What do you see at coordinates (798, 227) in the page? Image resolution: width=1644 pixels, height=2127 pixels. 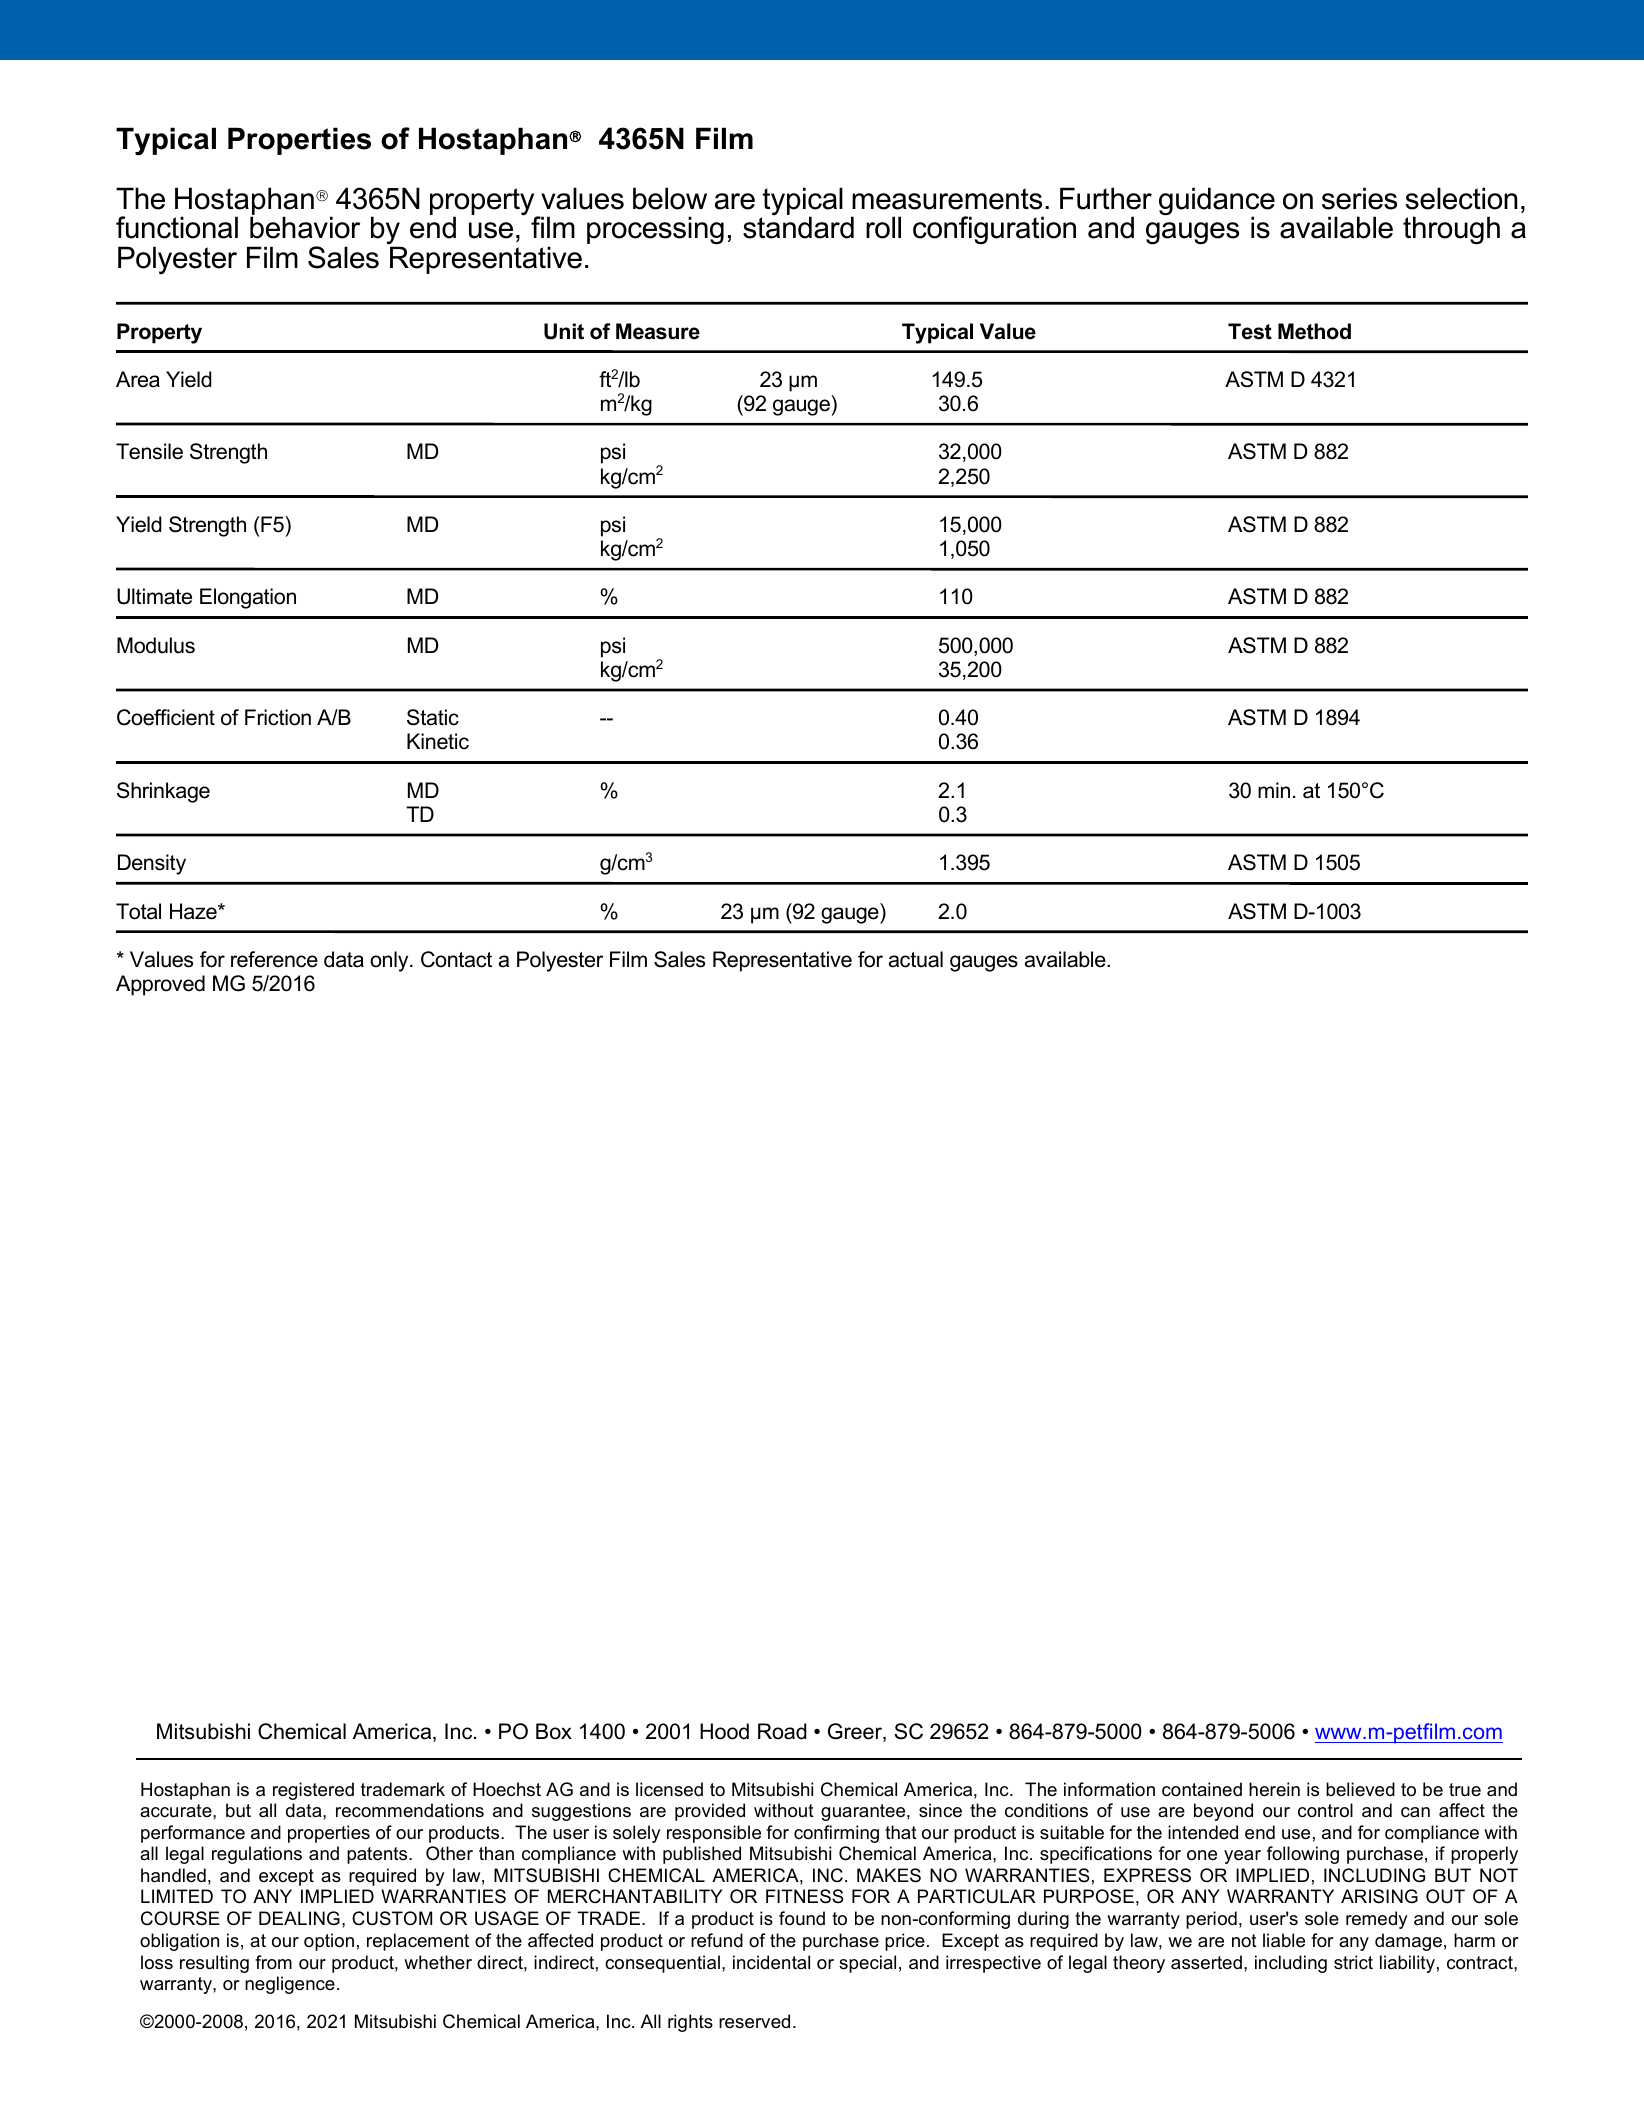 I see `standard` at bounding box center [798, 227].
